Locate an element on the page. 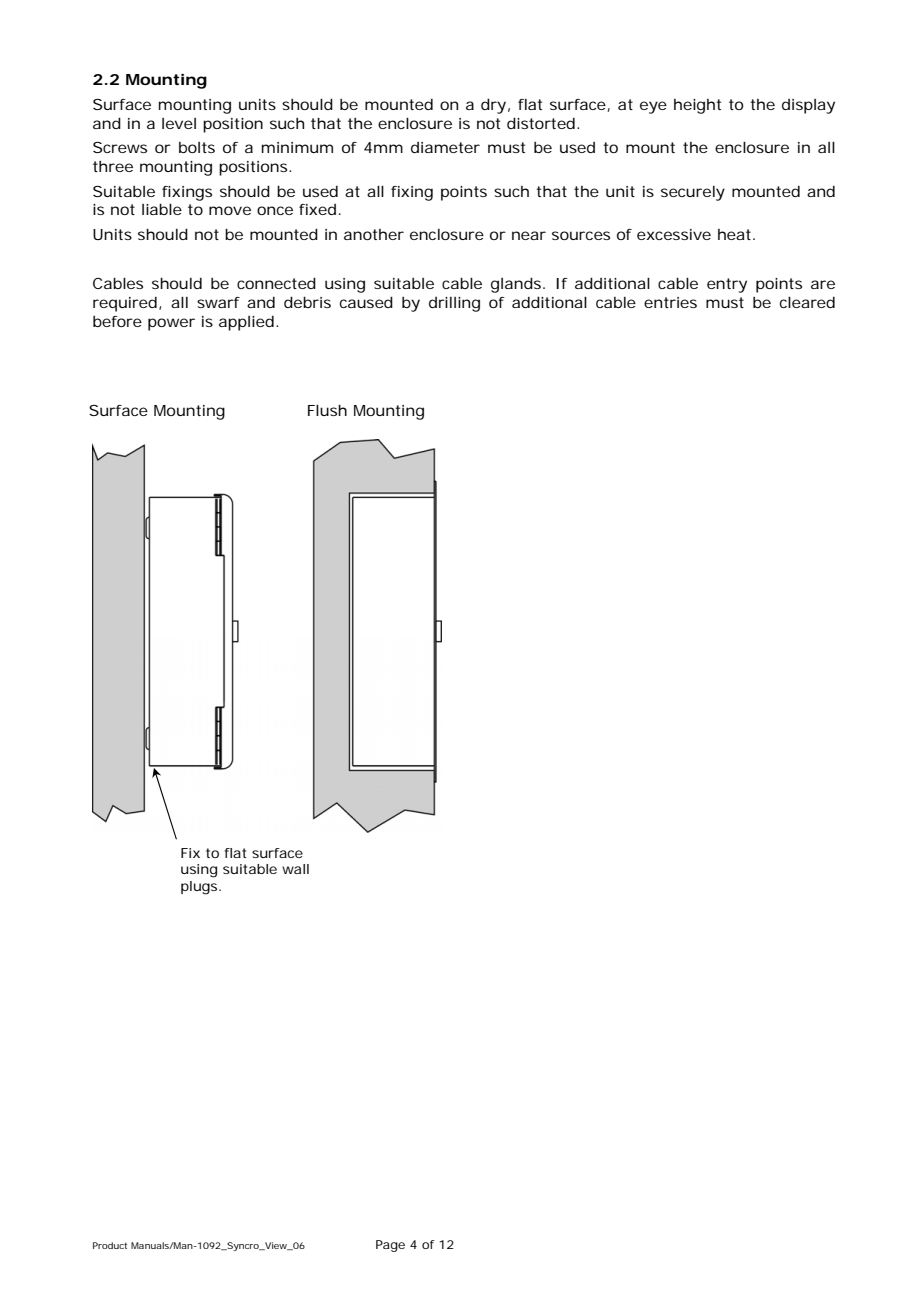  diameter is located at coordinates (445, 147).
